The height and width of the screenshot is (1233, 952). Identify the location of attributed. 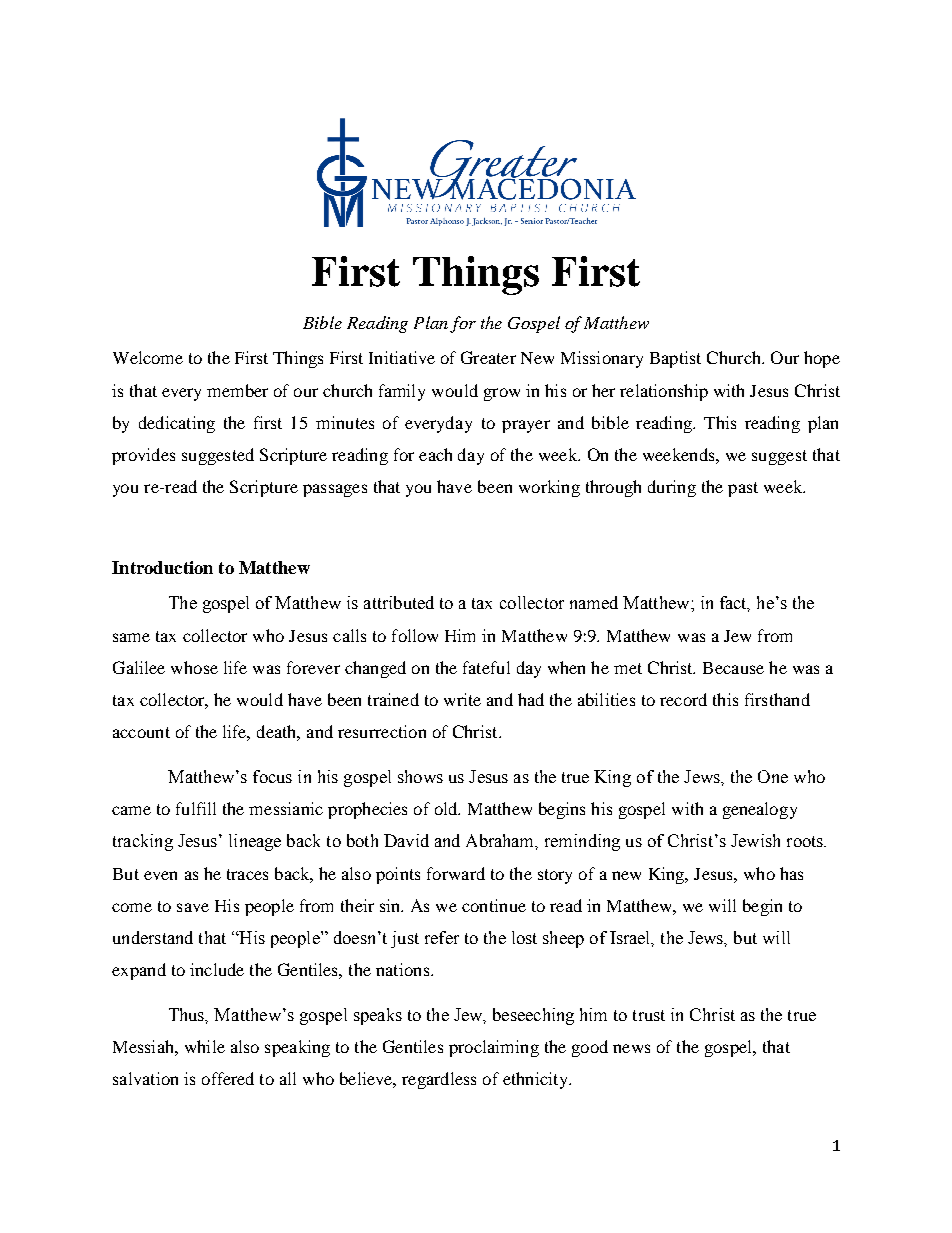
(399, 602).
